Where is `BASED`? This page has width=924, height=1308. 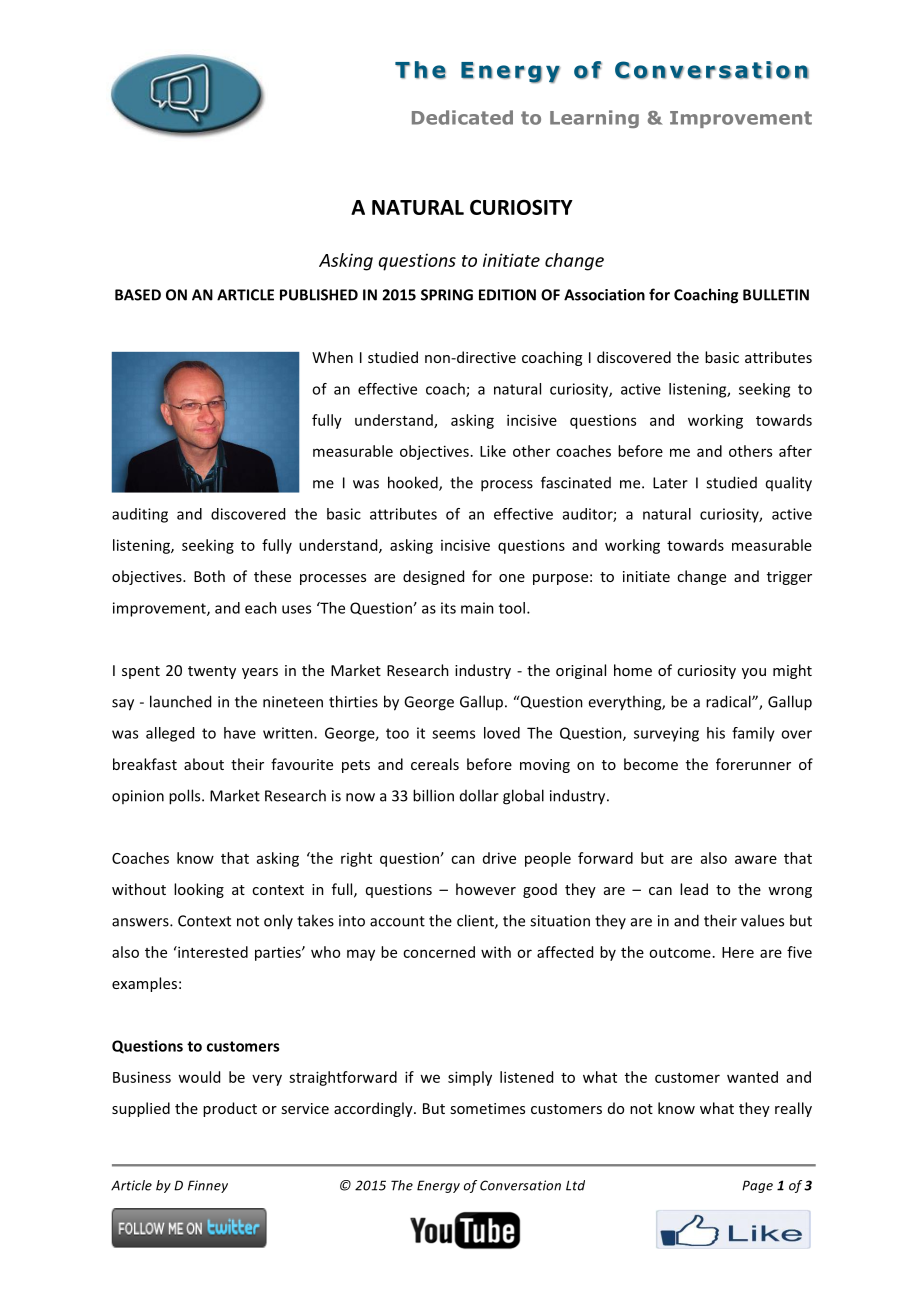
BASED is located at coordinates (138, 295).
